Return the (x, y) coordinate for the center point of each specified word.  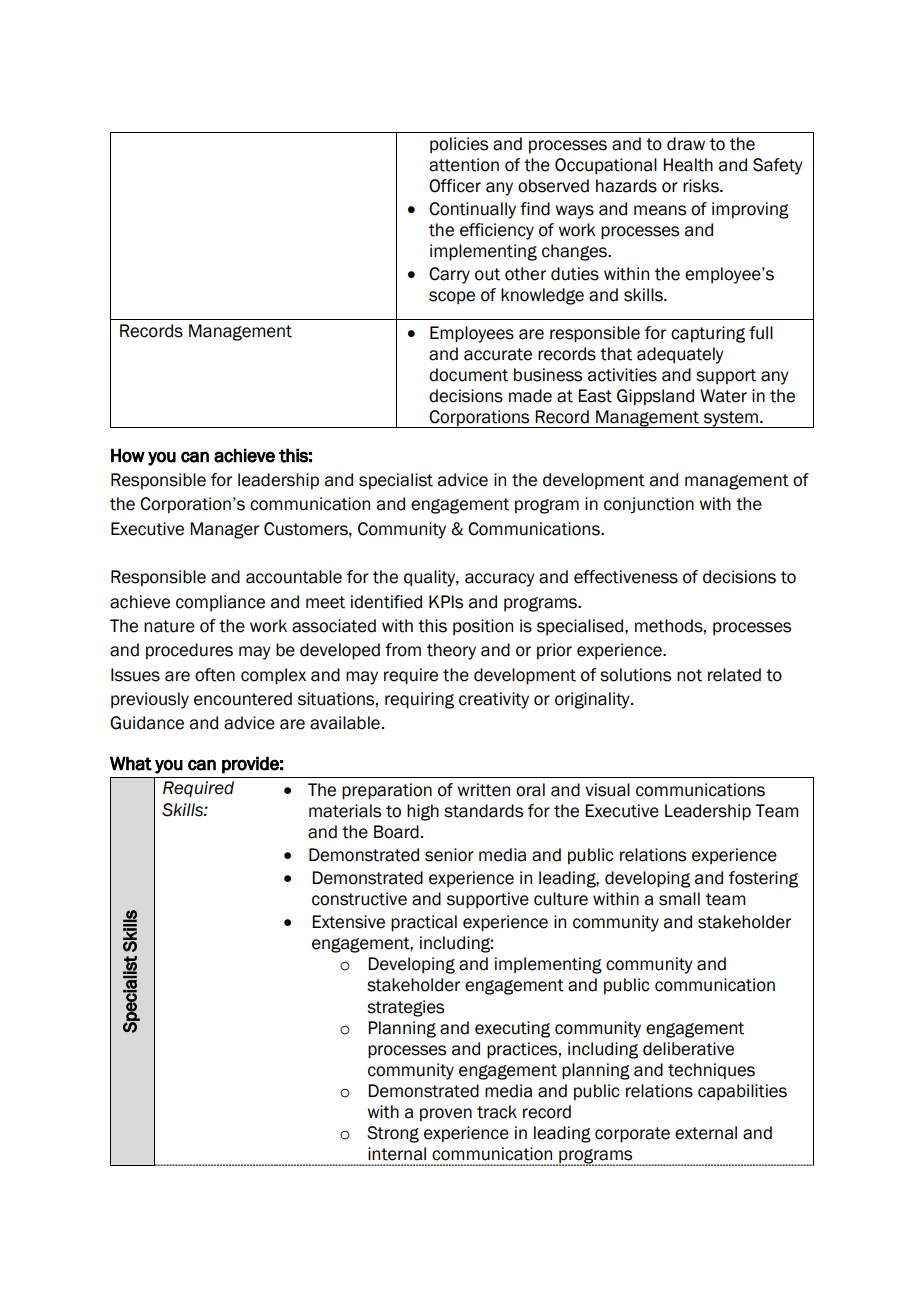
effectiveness (626, 577)
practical (424, 923)
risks (702, 186)
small (679, 899)
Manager (224, 530)
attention (464, 165)
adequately (680, 355)
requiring (419, 700)
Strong (393, 1134)
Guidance (147, 723)
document (468, 375)
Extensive (348, 922)
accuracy (500, 580)
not (689, 675)
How (128, 455)
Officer (455, 186)
